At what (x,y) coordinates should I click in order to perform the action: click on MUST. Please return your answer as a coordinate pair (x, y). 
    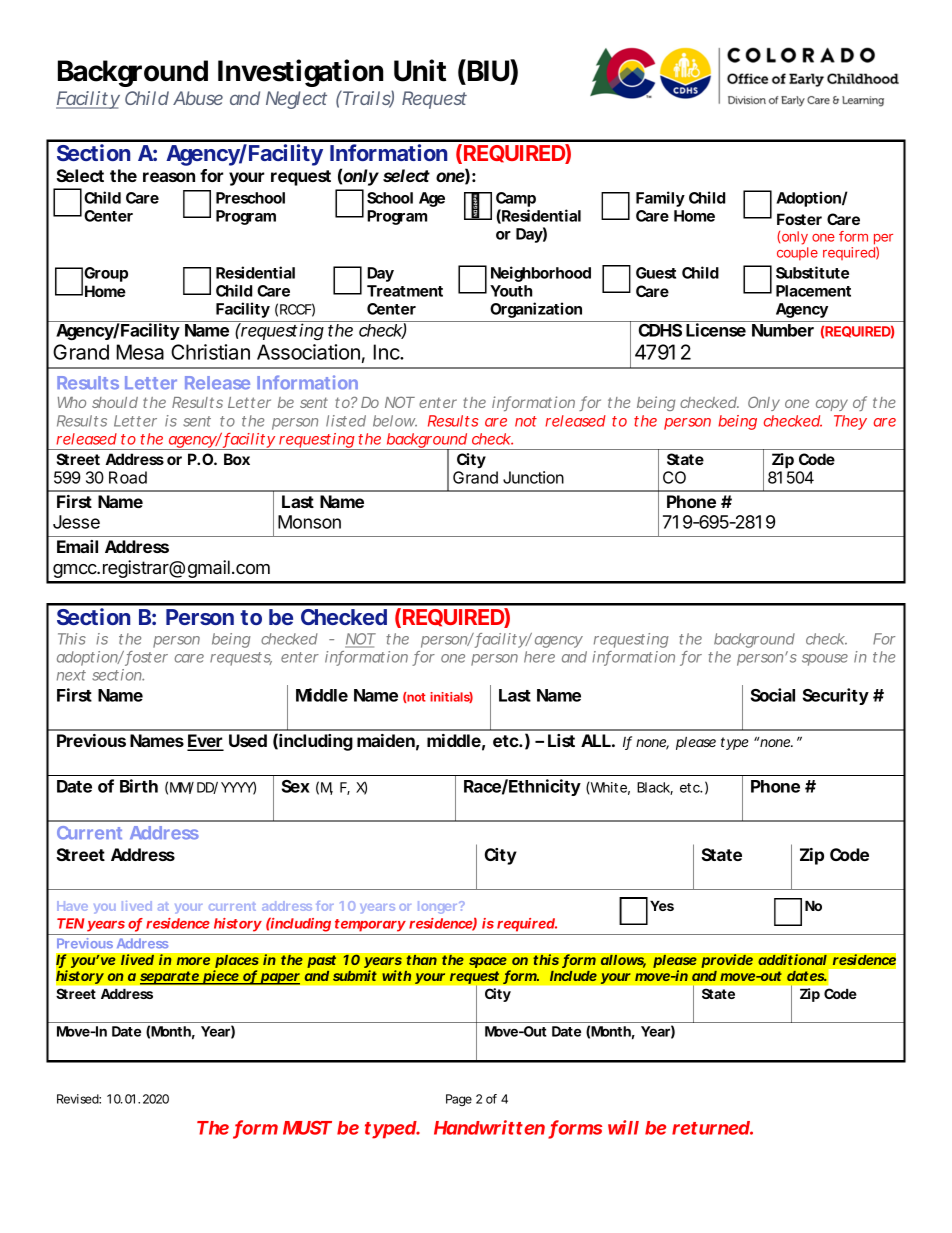
    Looking at the image, I should click on (306, 1128).
